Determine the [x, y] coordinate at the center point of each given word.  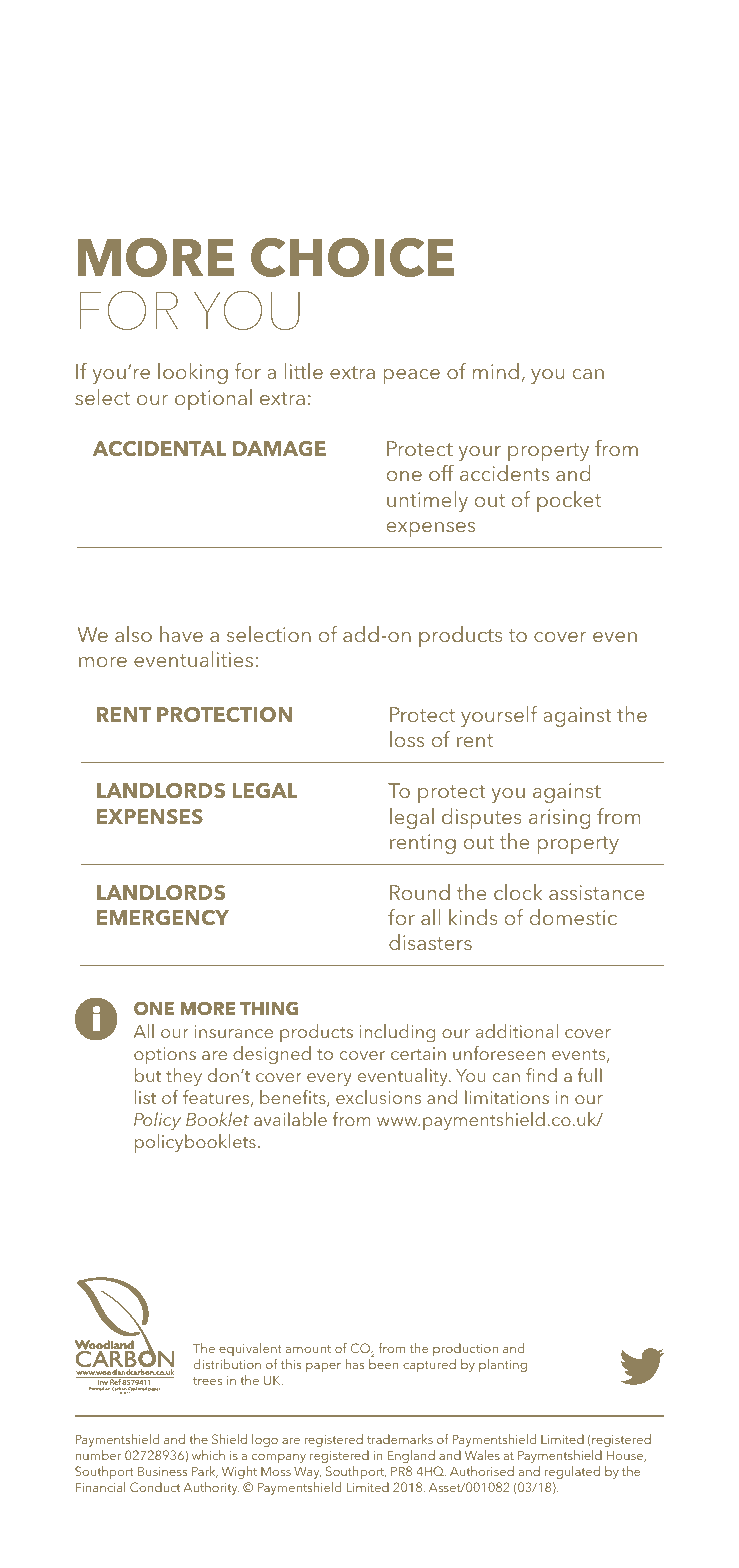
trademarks [400, 1439]
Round [420, 892]
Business [162, 1471]
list [145, 1097]
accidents [504, 473]
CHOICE [352, 257]
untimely [427, 501]
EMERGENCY [163, 917]
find [541, 1075]
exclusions [378, 1097]
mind [496, 371]
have [181, 634]
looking [193, 373]
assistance [597, 892]
